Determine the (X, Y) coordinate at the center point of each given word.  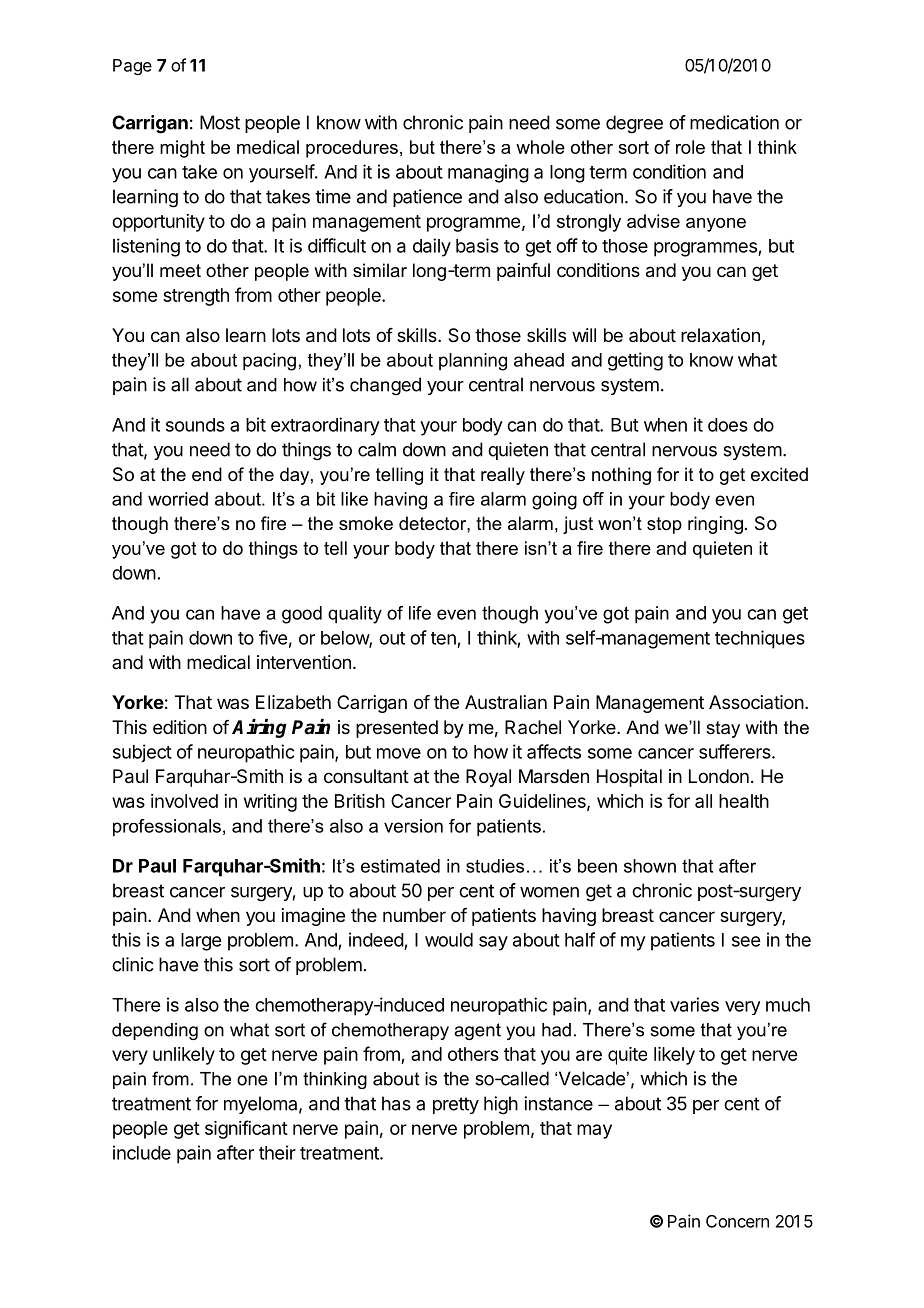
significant (246, 1129)
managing (488, 173)
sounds (195, 425)
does (728, 425)
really (503, 476)
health (744, 801)
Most (220, 122)
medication (734, 122)
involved (184, 801)
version (413, 826)
